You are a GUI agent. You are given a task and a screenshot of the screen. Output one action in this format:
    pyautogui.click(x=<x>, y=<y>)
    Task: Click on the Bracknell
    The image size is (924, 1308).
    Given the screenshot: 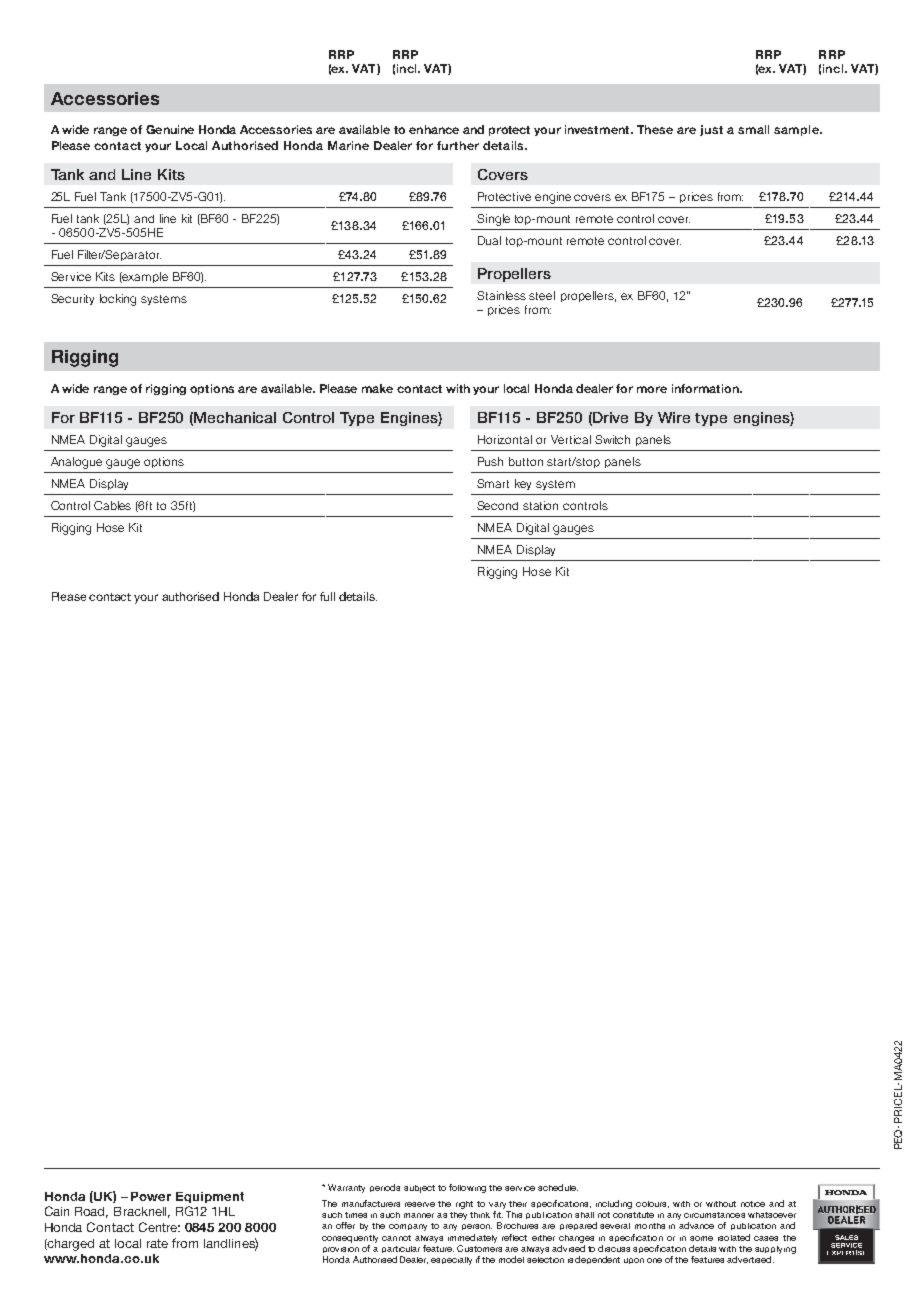 What is the action you would take?
    pyautogui.click(x=142, y=1212)
